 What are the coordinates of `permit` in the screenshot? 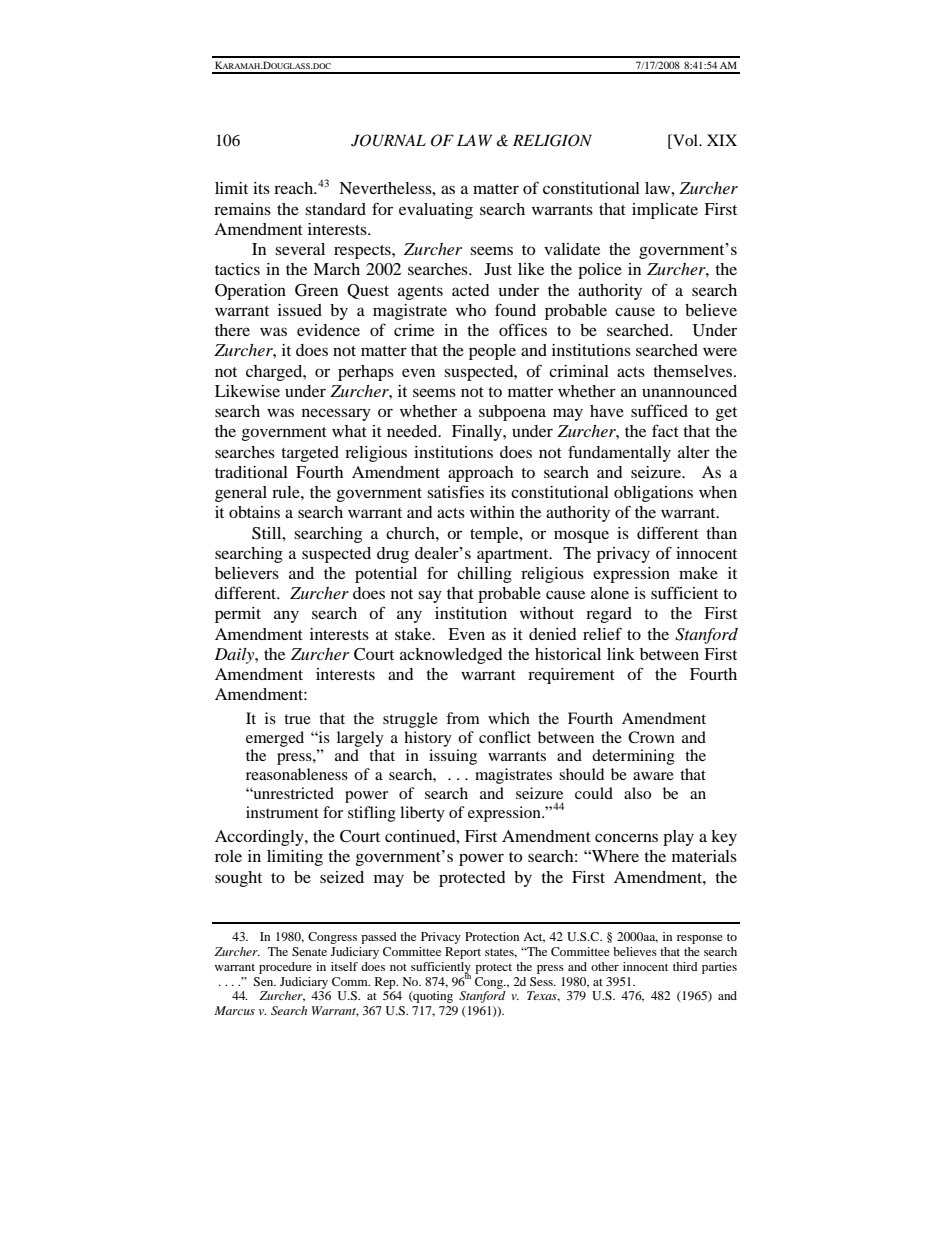 It's located at (238, 615).
